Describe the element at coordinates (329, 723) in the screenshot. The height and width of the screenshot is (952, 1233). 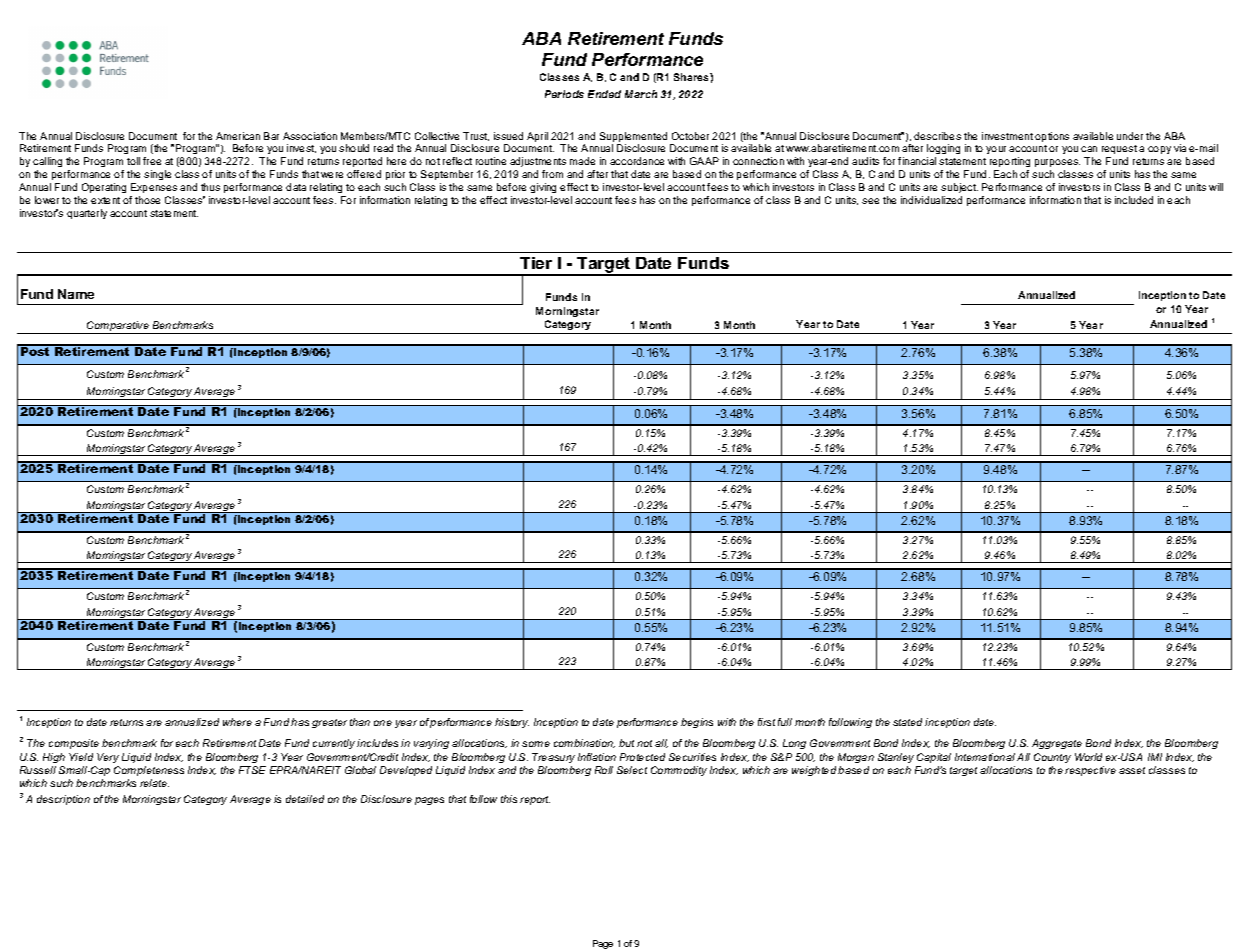
I see `greater` at that location.
